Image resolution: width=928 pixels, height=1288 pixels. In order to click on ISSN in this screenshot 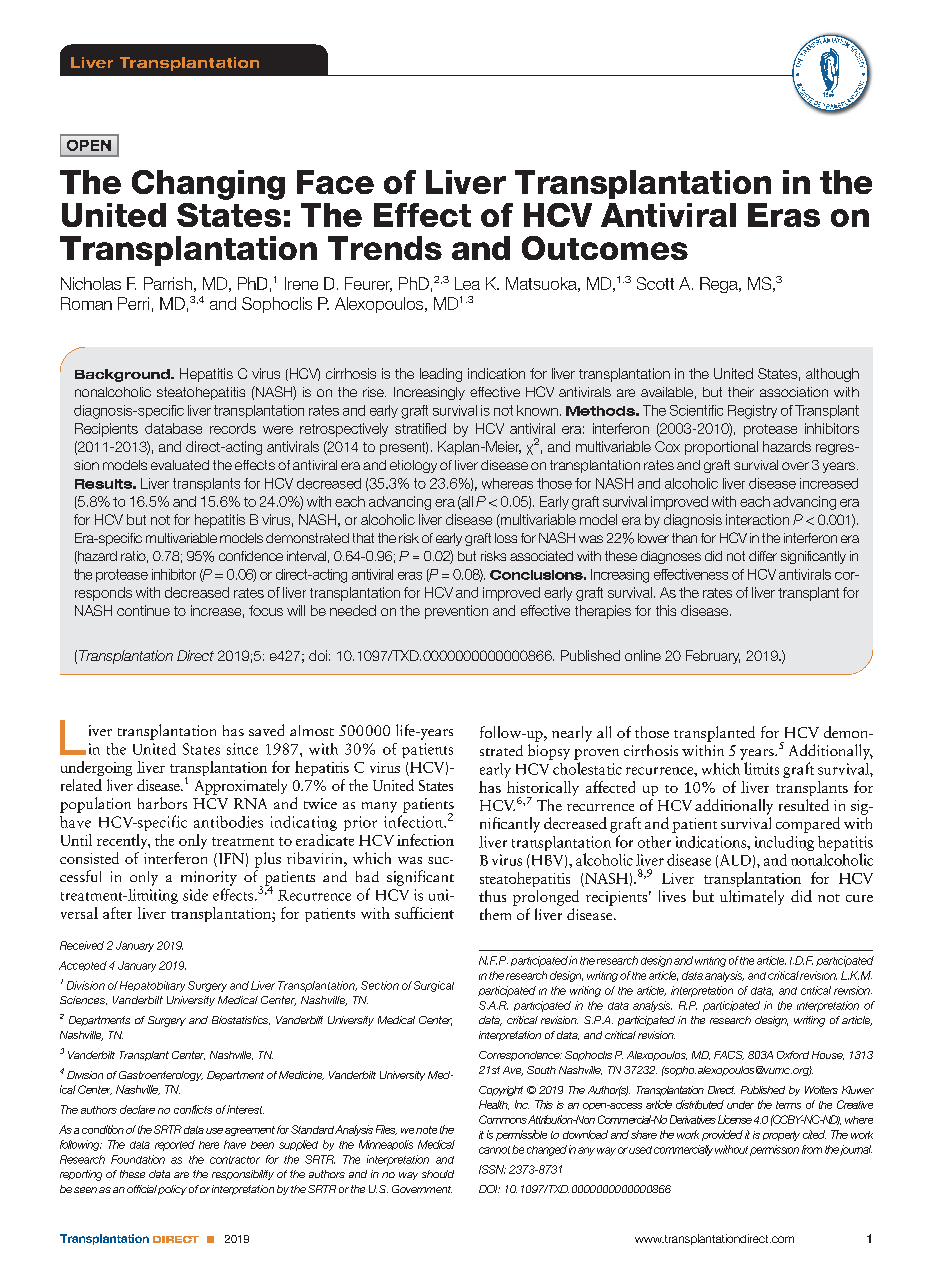, I will do `click(492, 1169)`.
